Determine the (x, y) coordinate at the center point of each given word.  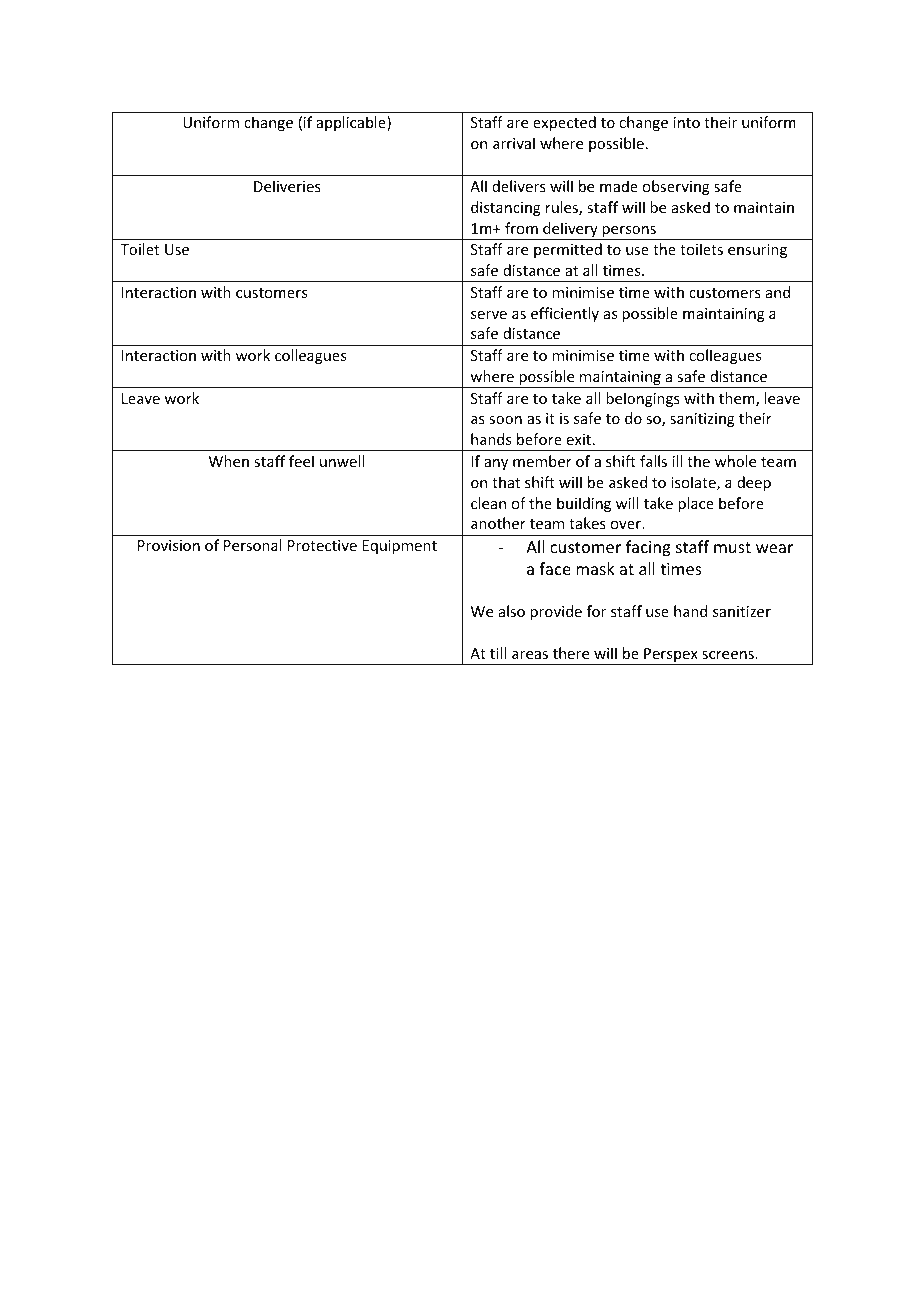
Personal (253, 545)
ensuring (757, 251)
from (521, 228)
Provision (169, 545)
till (498, 653)
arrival (514, 143)
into (687, 122)
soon (505, 420)
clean (488, 503)
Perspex (671, 656)
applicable (352, 123)
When (229, 461)
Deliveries (287, 186)
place (696, 504)
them (738, 399)
